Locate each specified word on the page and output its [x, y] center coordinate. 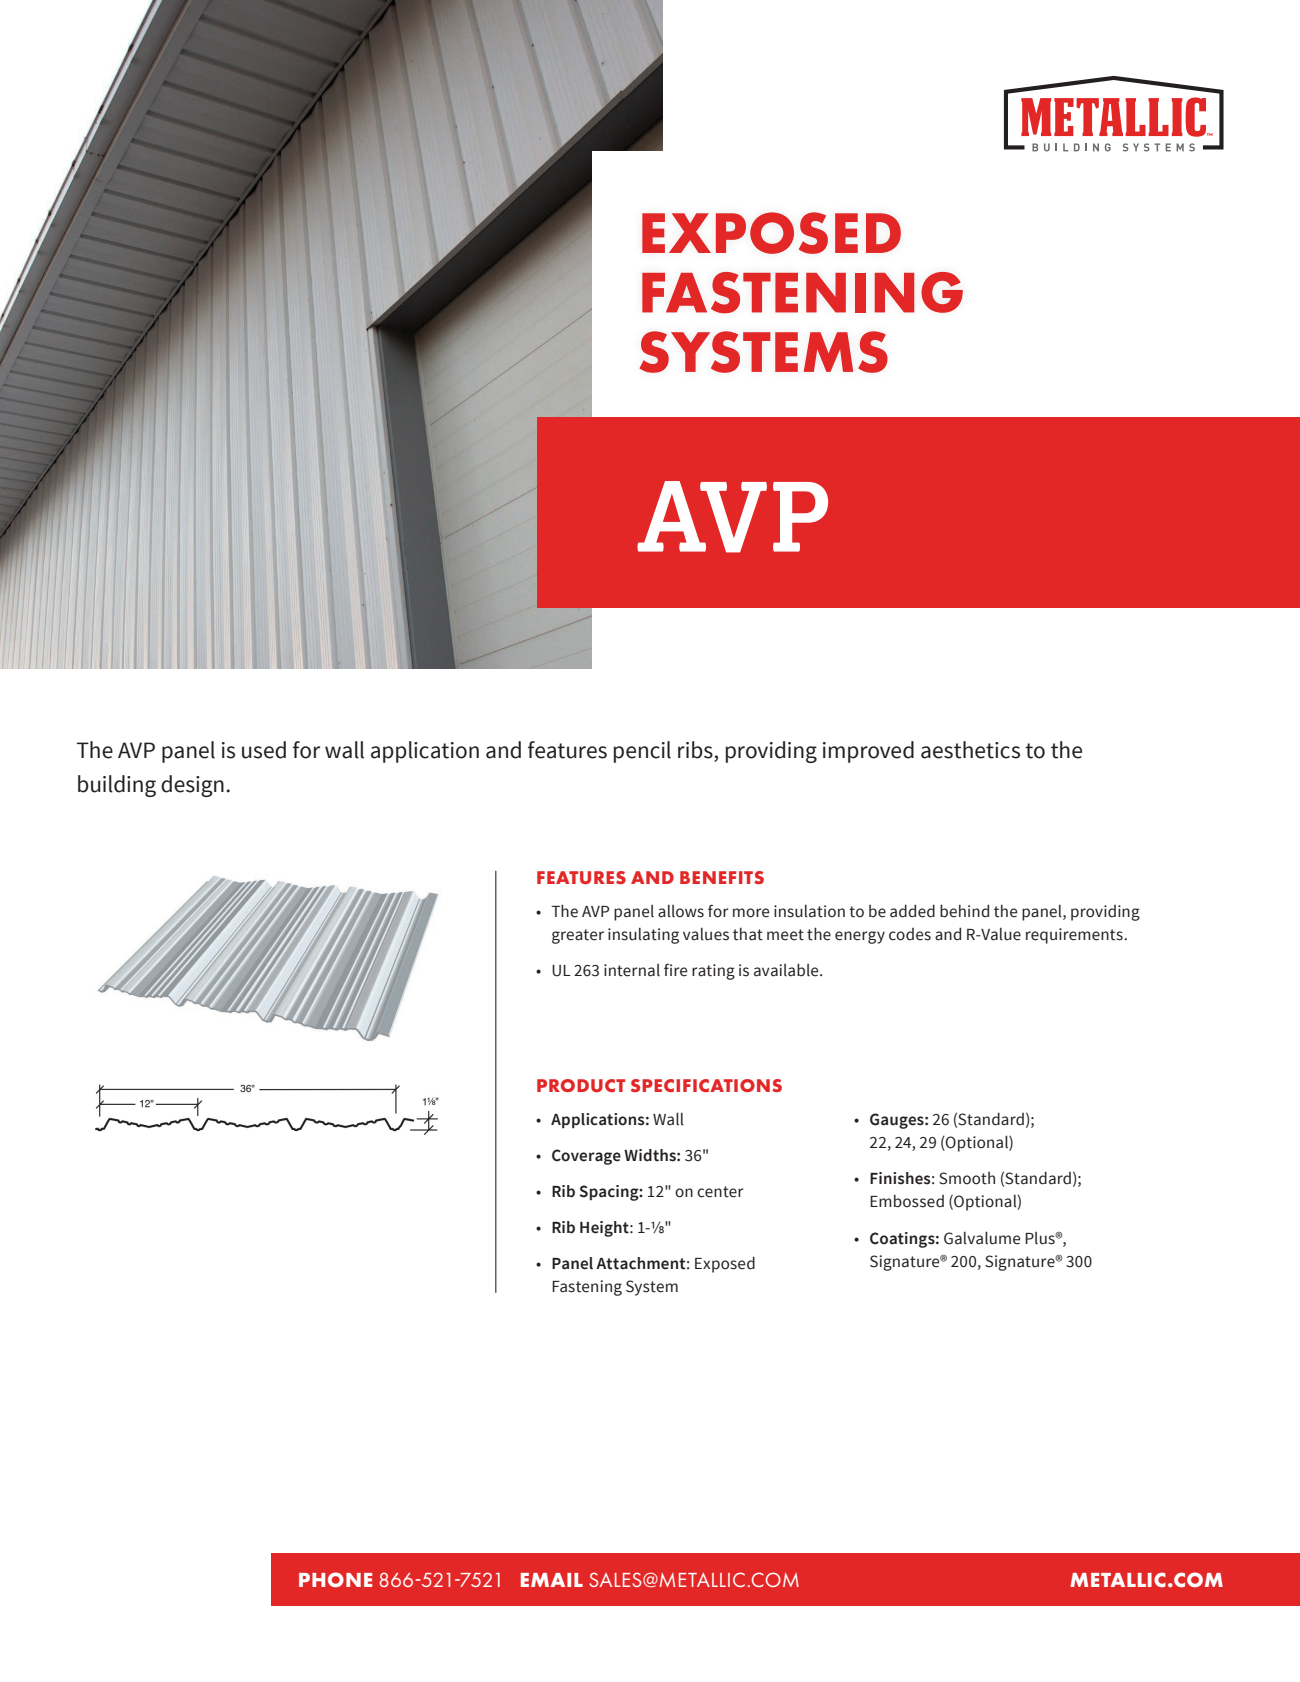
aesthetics [970, 750]
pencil [642, 752]
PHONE [335, 1579]
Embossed [907, 1201]
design [192, 786]
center [720, 1192]
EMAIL [552, 1580]
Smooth [967, 1178]
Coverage [586, 1157]
